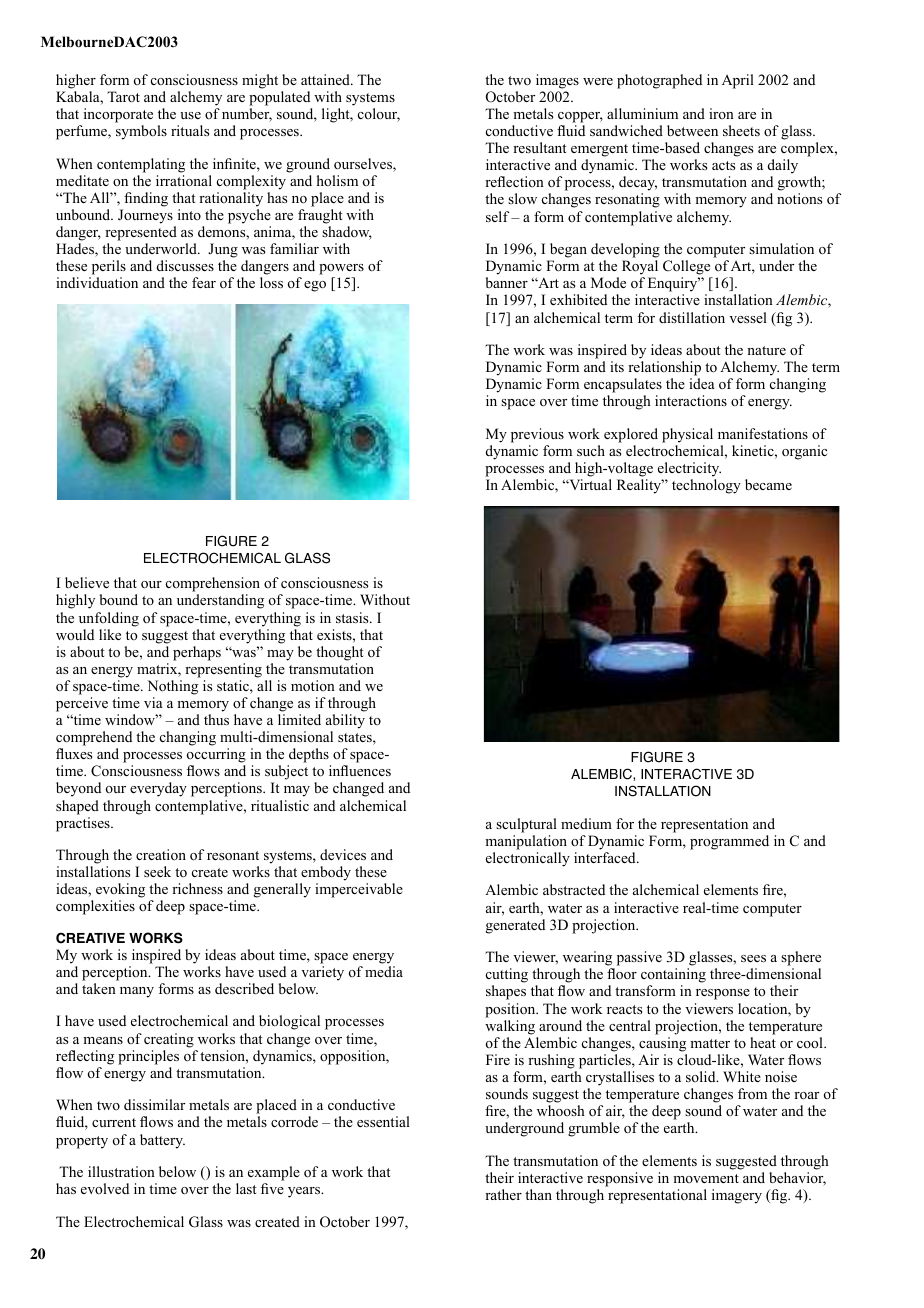 The height and width of the screenshot is (1308, 924). What do you see at coordinates (721, 113) in the screenshot?
I see `iron` at bounding box center [721, 113].
